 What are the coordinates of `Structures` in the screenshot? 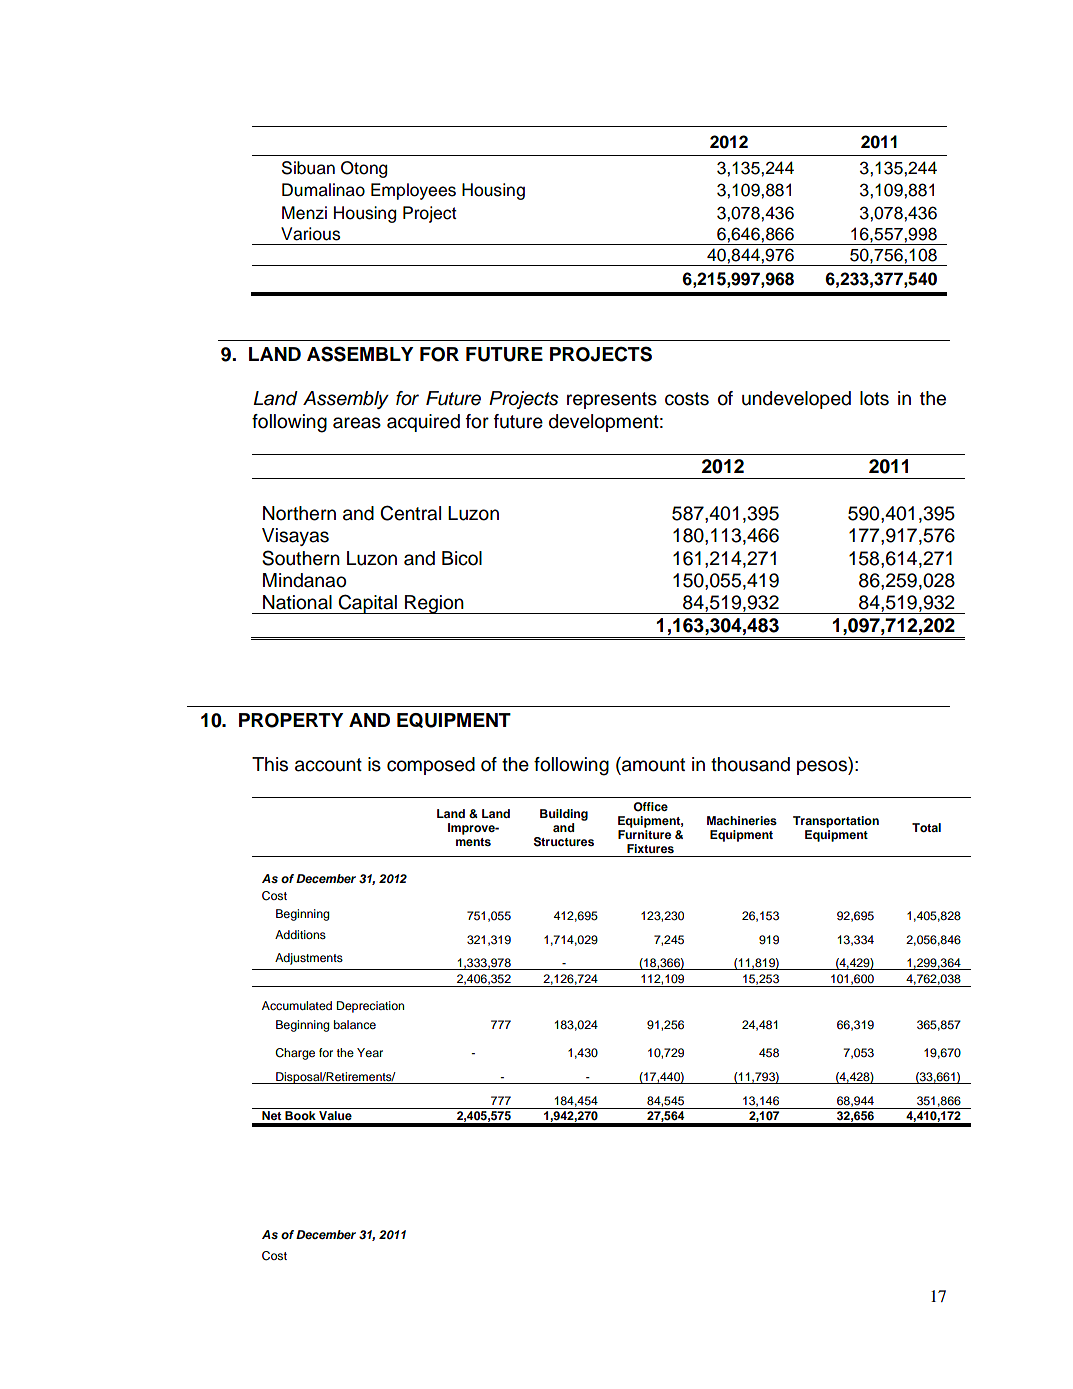 It's located at (564, 842).
